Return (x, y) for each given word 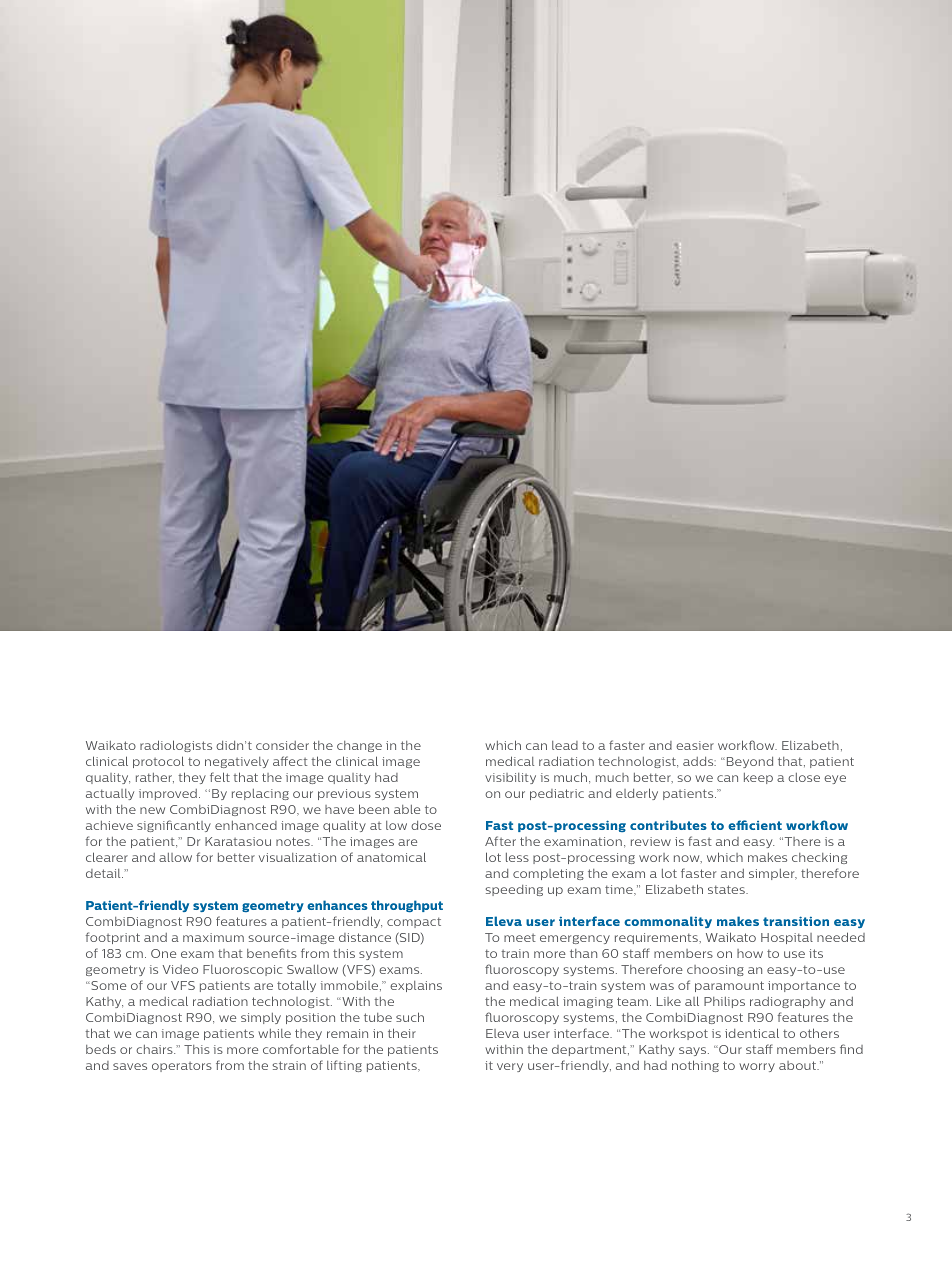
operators (182, 1067)
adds (699, 761)
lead (565, 745)
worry (757, 1067)
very (510, 1067)
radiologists (176, 746)
